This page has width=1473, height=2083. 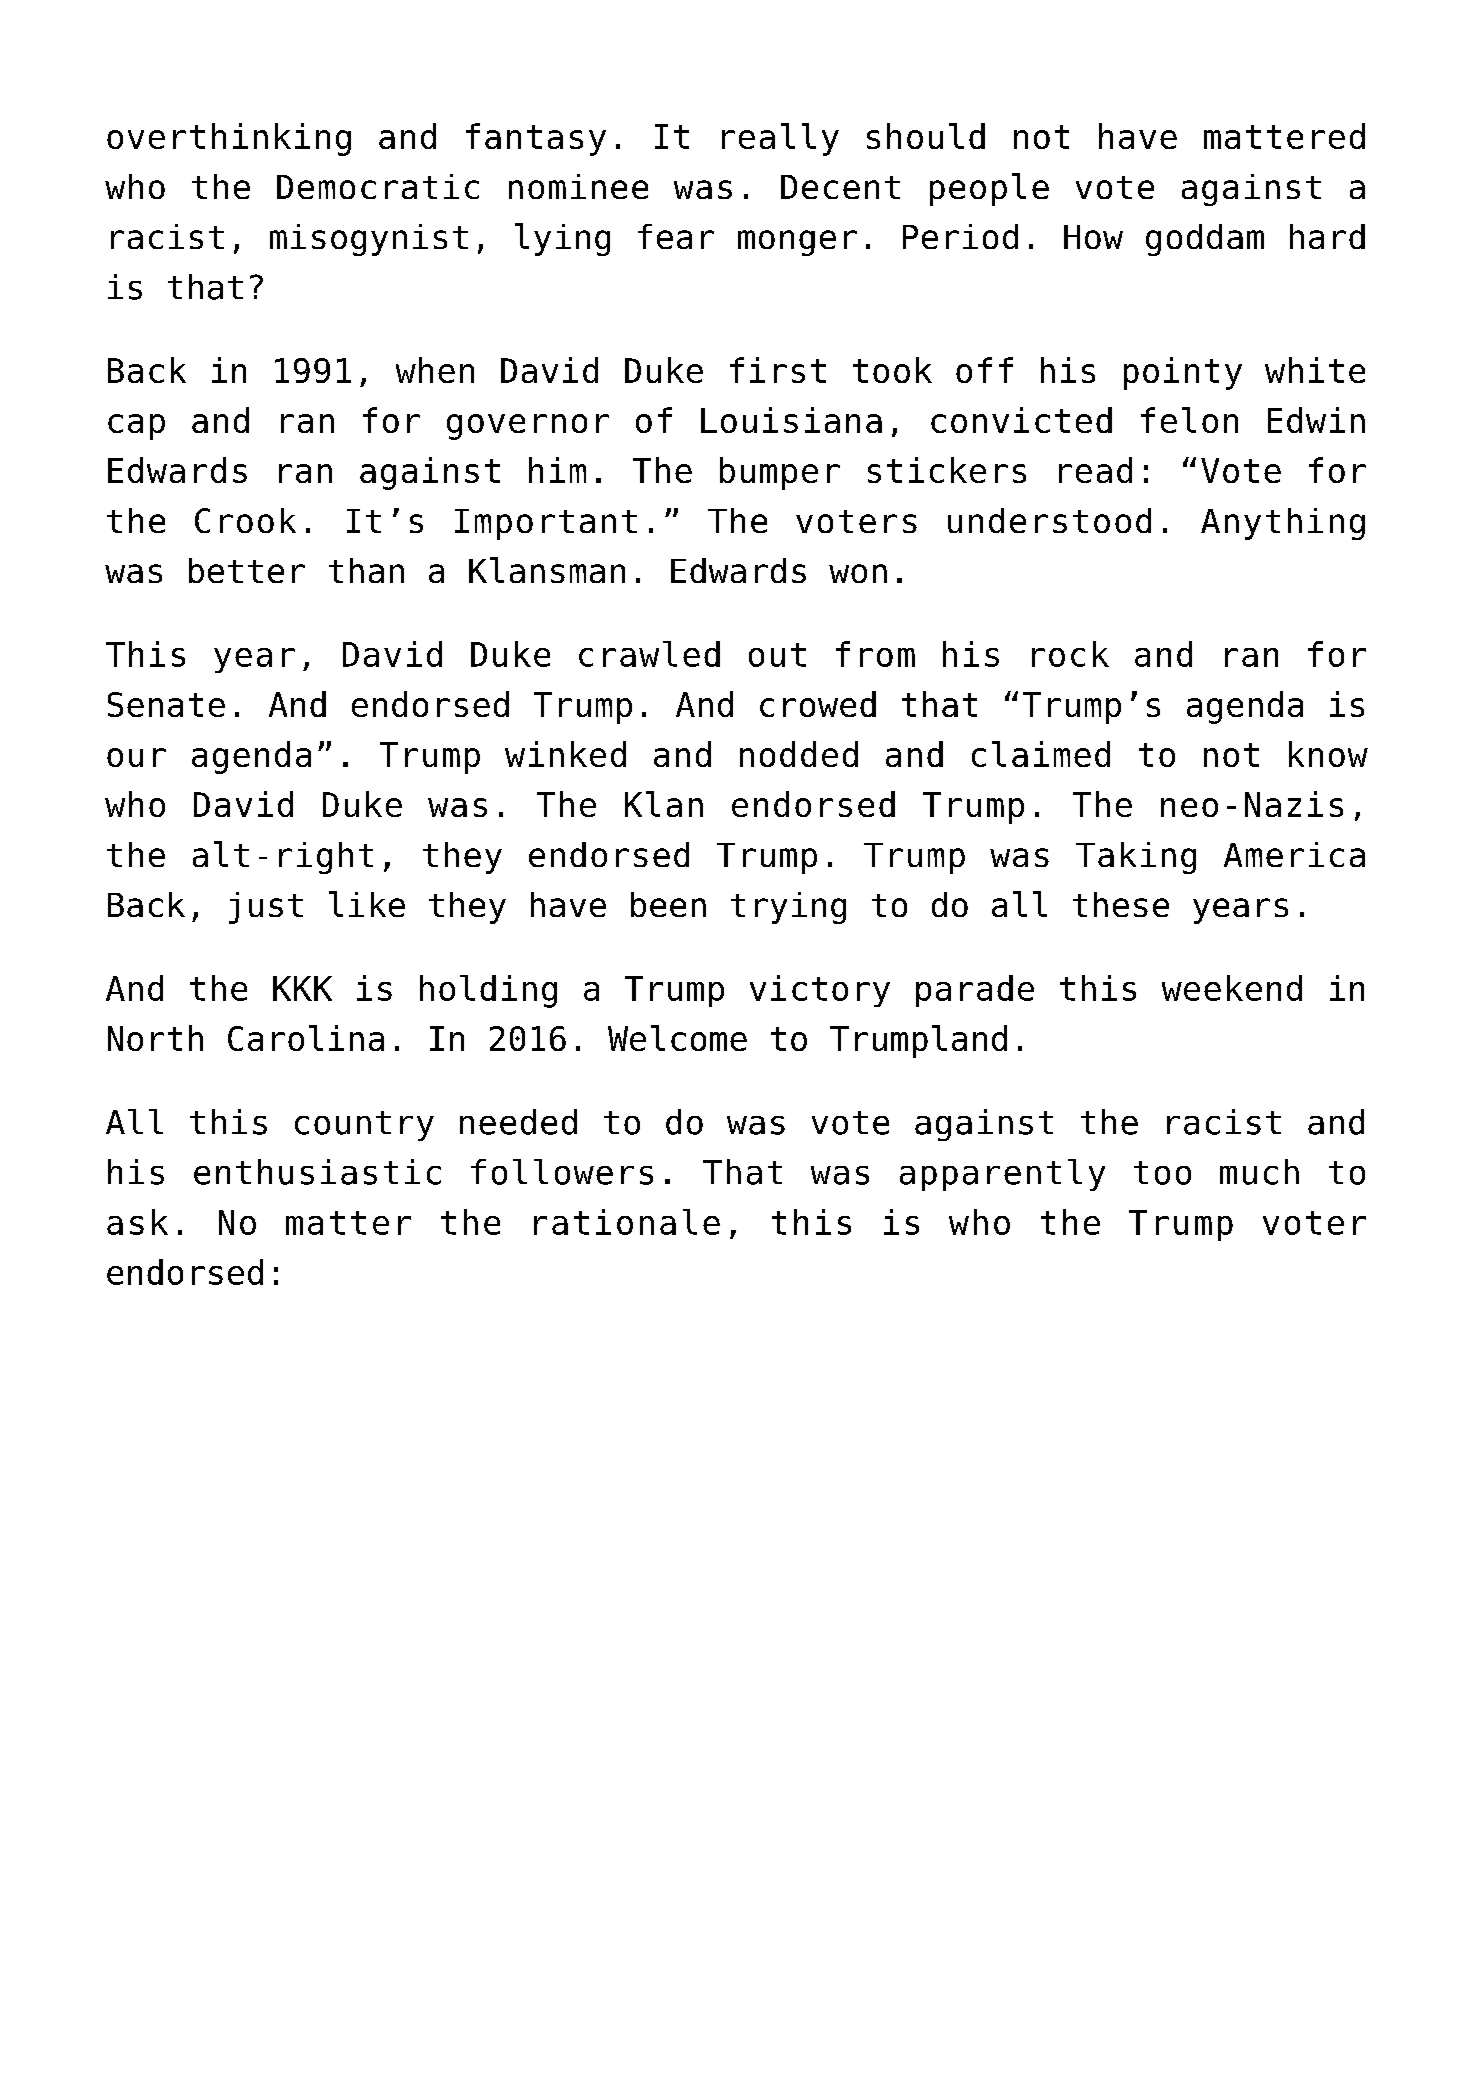 I want to click on victory, so click(x=820, y=991).
